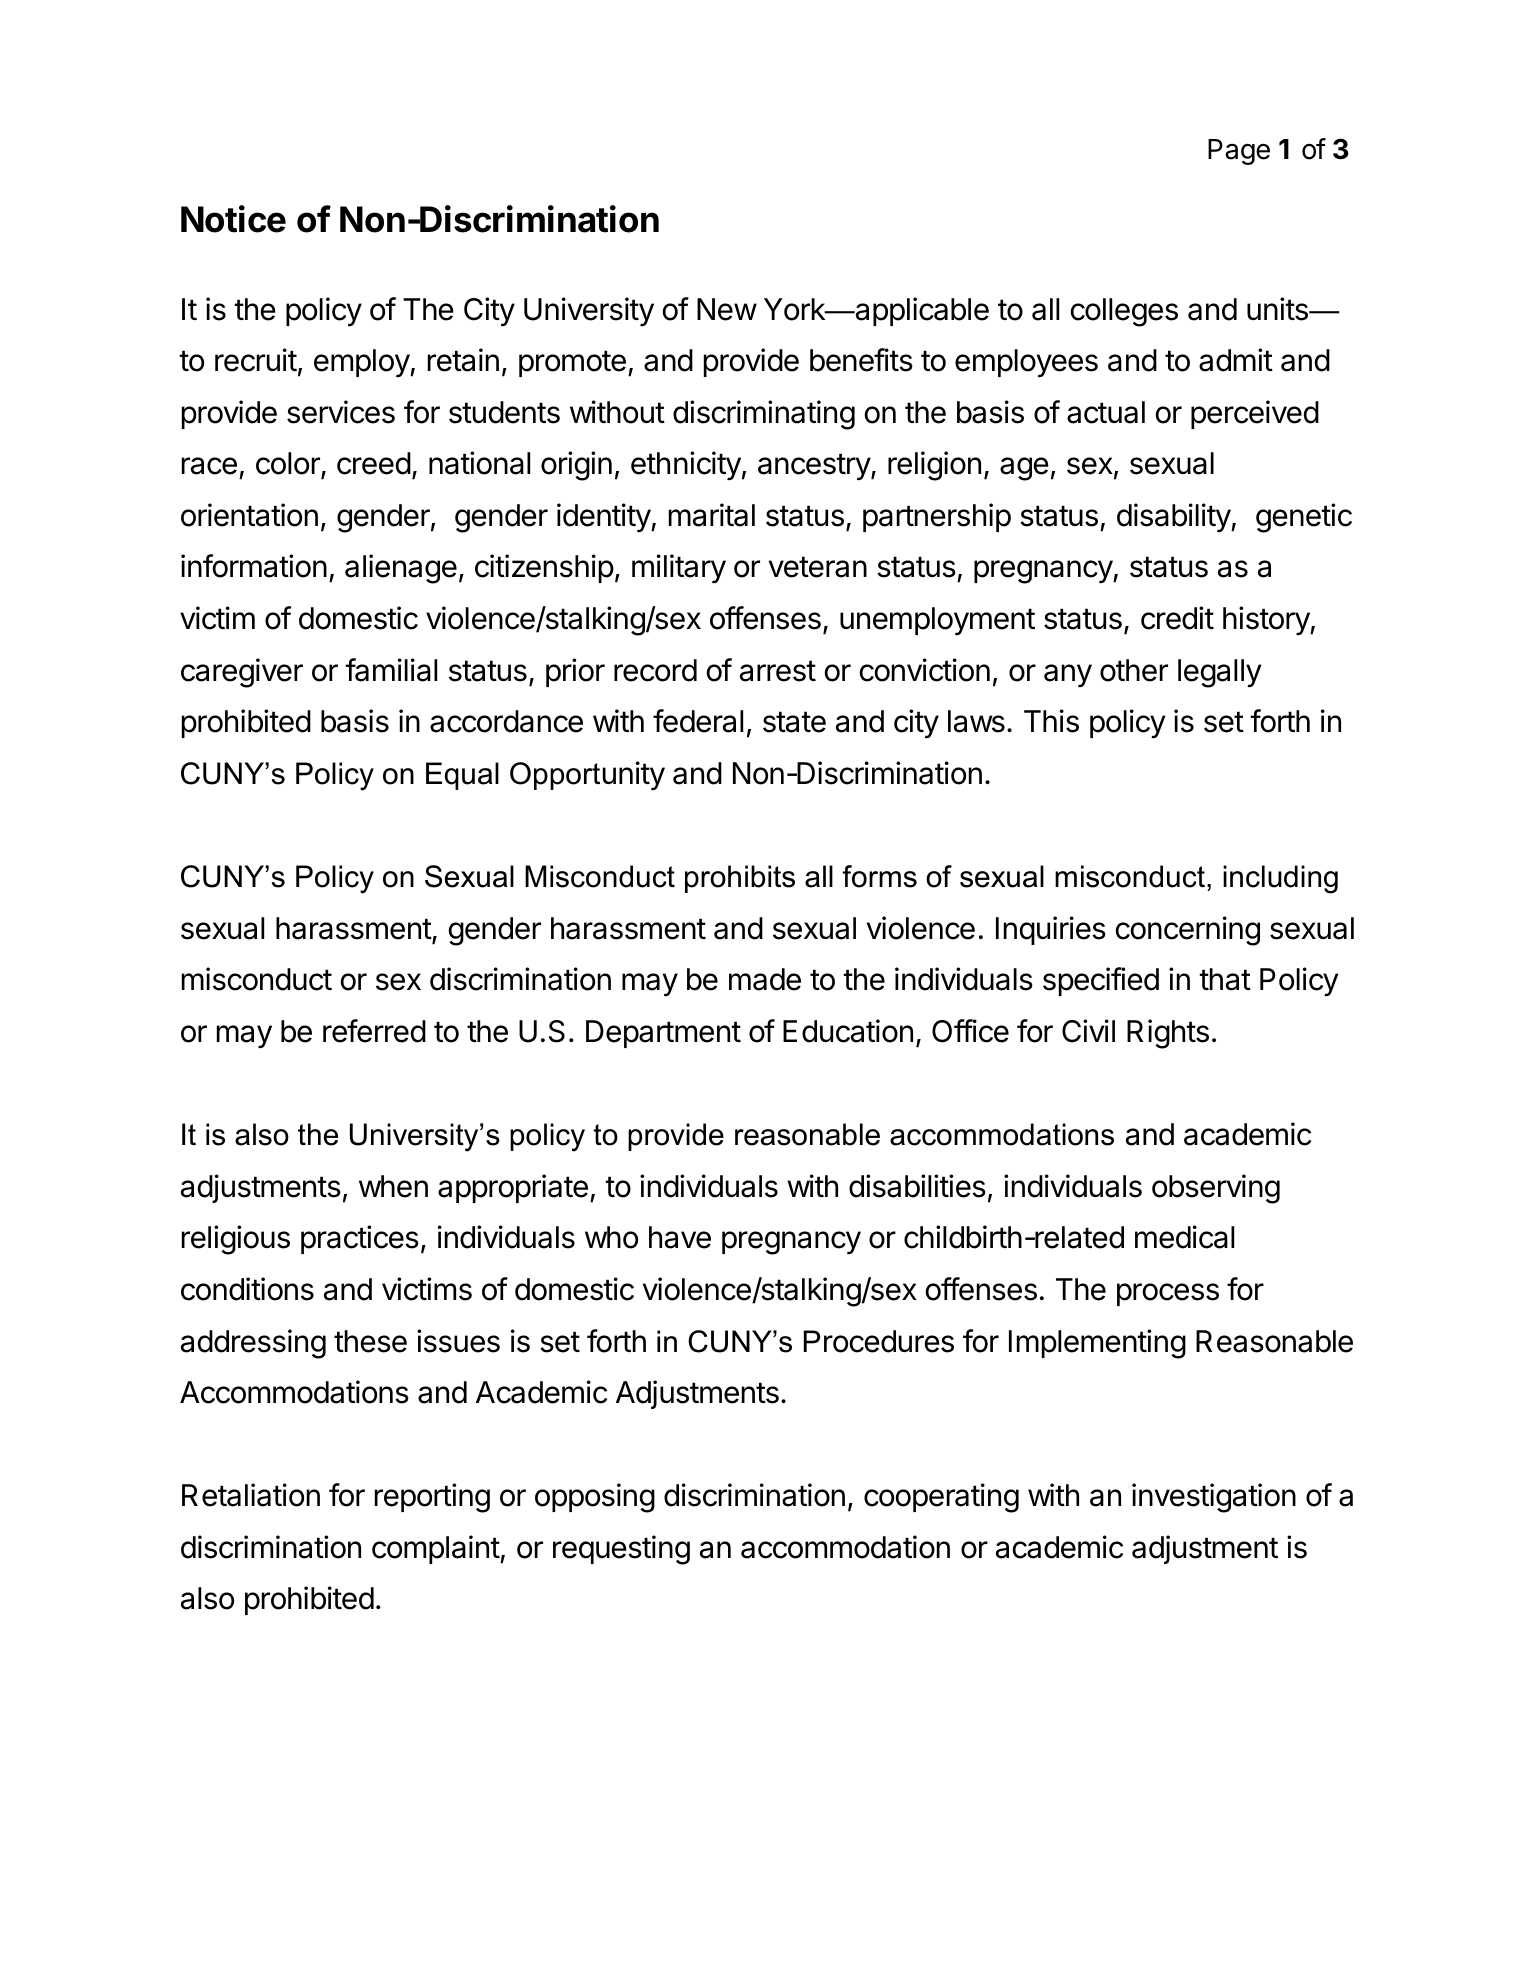  I want to click on Retaliation, so click(251, 1495).
